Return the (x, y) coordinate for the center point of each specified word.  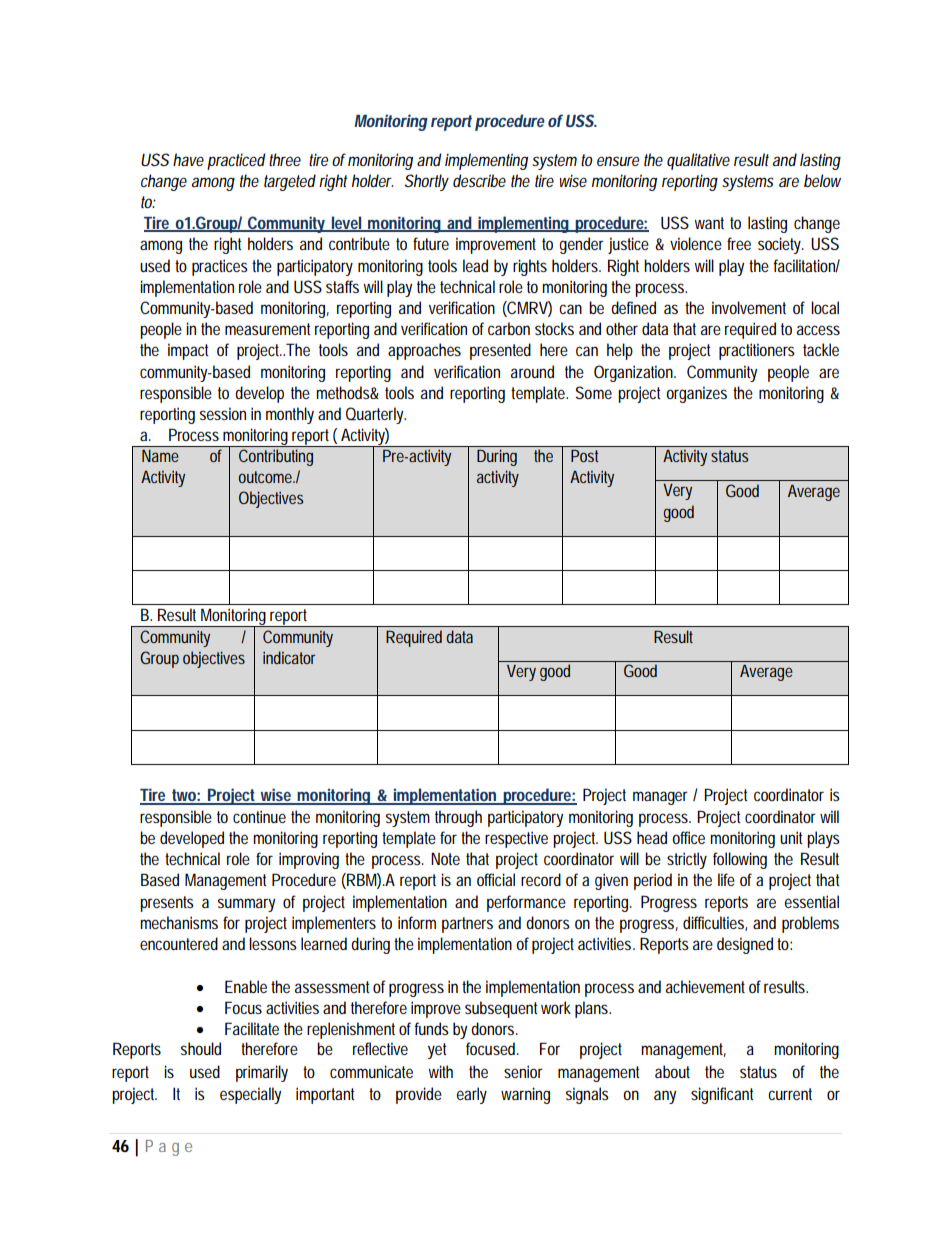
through (458, 818)
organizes (696, 394)
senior (523, 1071)
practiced (236, 161)
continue (259, 816)
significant (722, 1095)
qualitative (698, 161)
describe (479, 180)
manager (660, 798)
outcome (267, 477)
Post (584, 456)
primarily (262, 1073)
